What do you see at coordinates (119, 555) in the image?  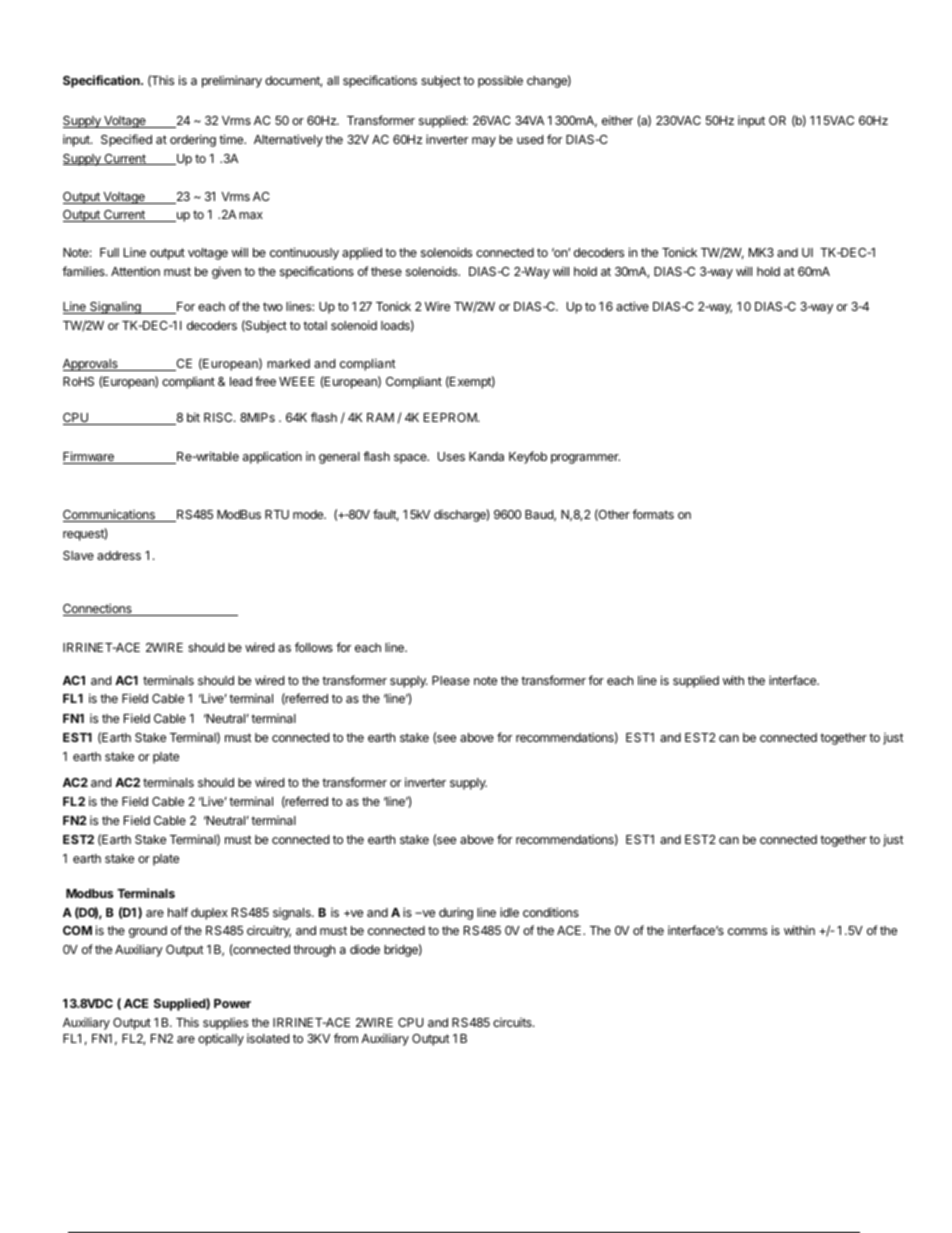 I see `address` at bounding box center [119, 555].
